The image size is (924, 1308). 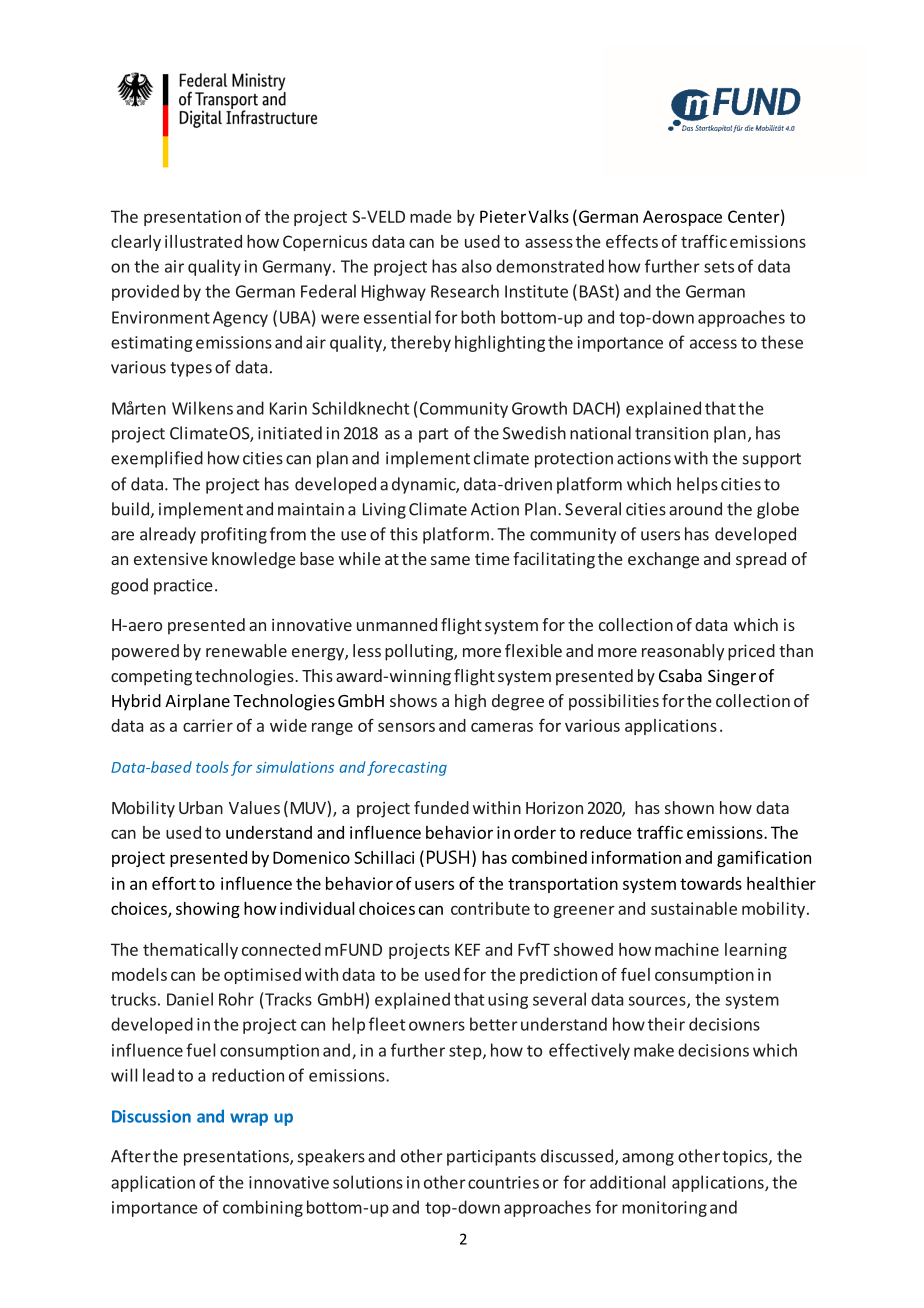 What do you see at coordinates (719, 267) in the page?
I see `sets` at bounding box center [719, 267].
